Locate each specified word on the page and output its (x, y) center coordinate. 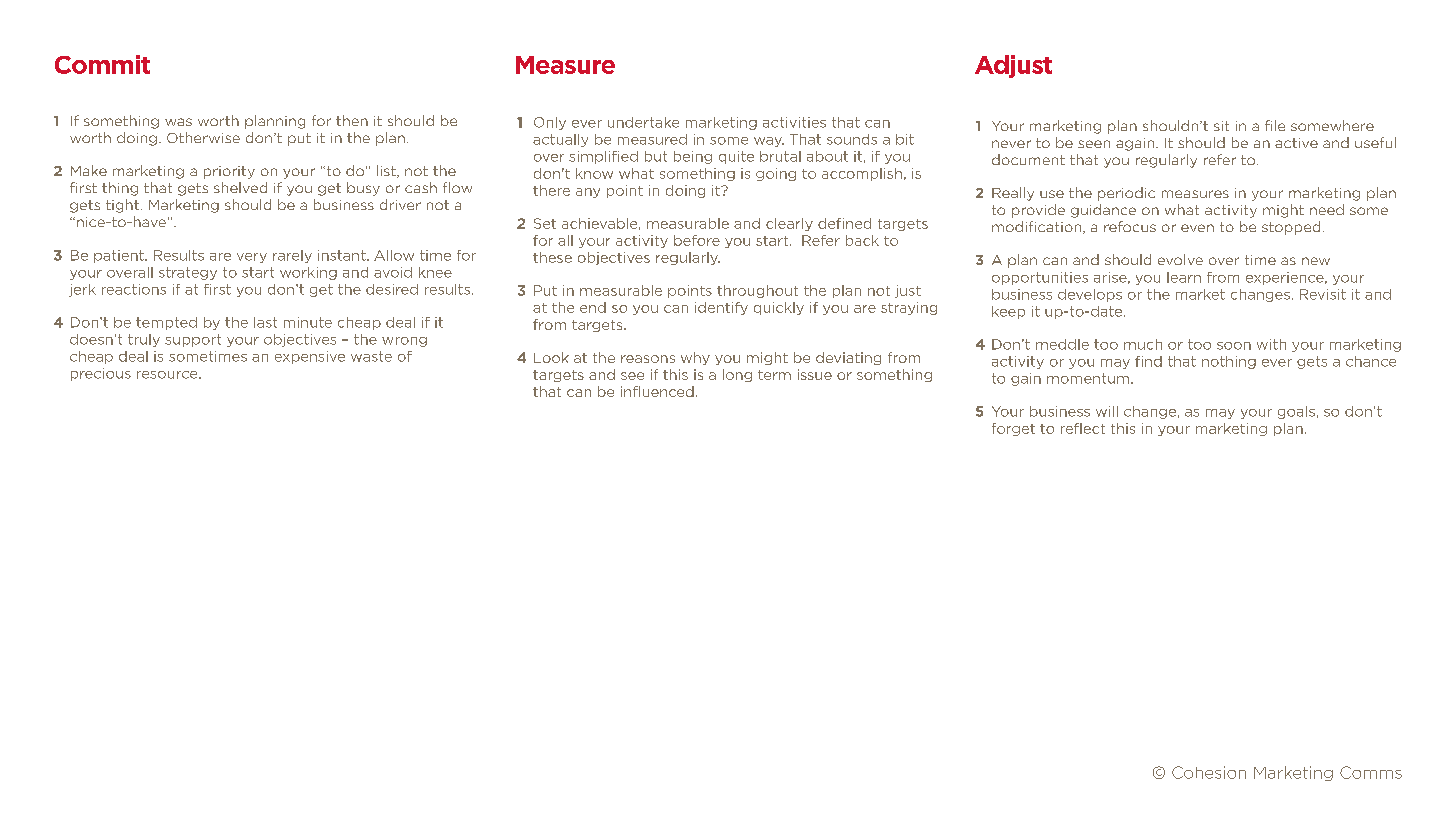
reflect (1083, 428)
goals (1296, 412)
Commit (102, 64)
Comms (1371, 772)
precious (101, 374)
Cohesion (1209, 772)
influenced (657, 391)
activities (794, 122)
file (1275, 125)
